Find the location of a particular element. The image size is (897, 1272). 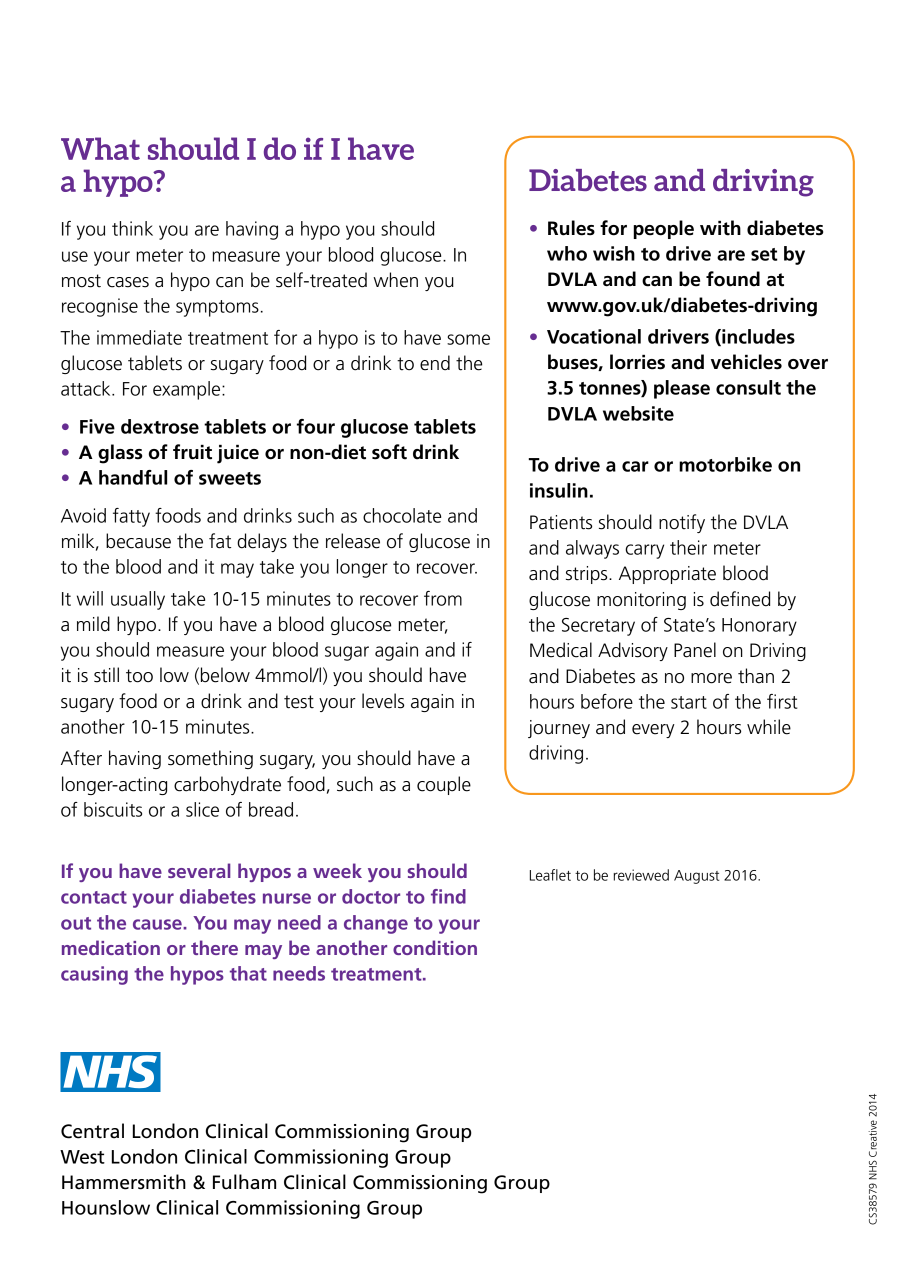

please is located at coordinates (682, 389).
